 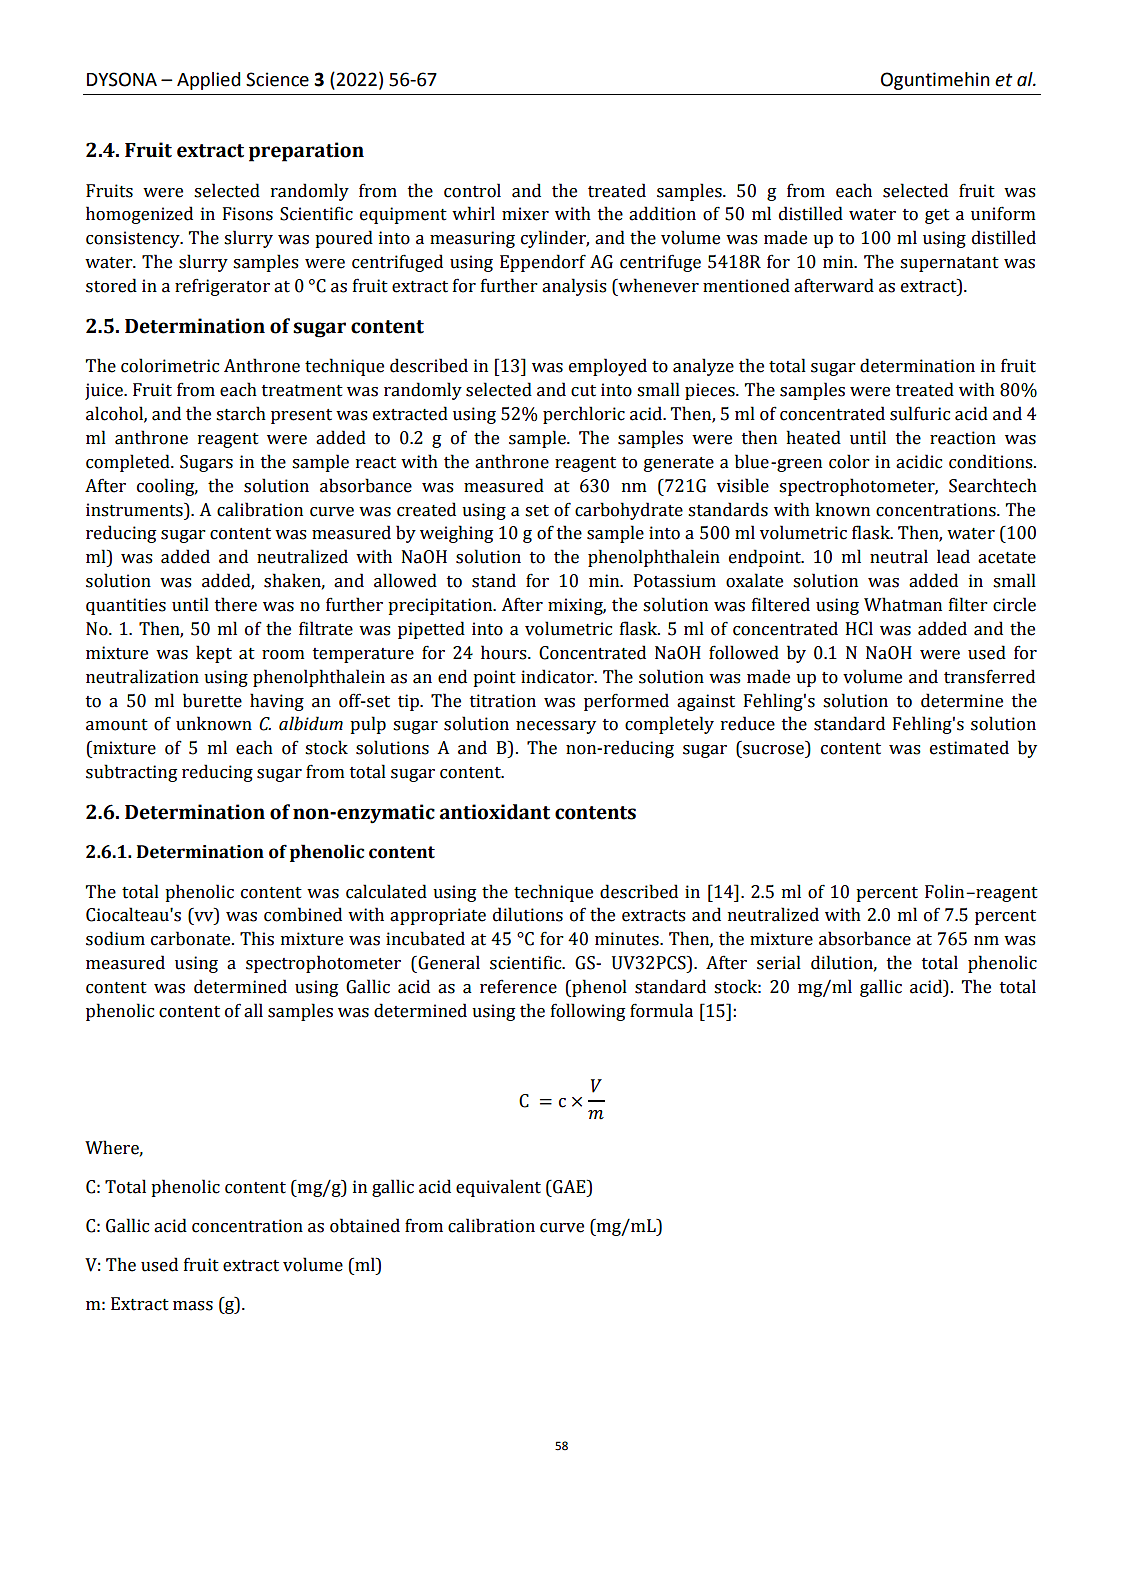 I want to click on starch, so click(x=241, y=413).
